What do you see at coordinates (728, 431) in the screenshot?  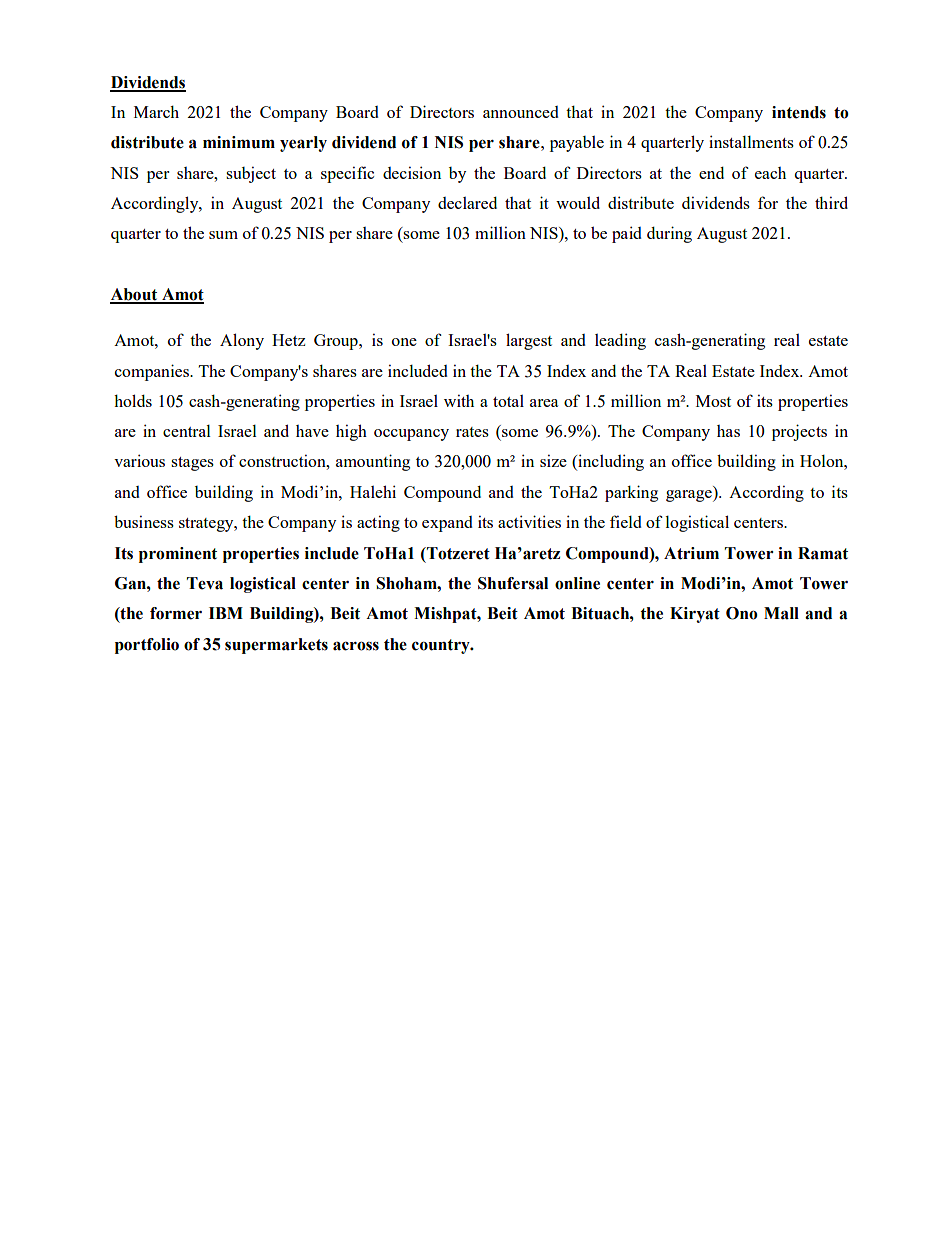 I see `has` at bounding box center [728, 431].
